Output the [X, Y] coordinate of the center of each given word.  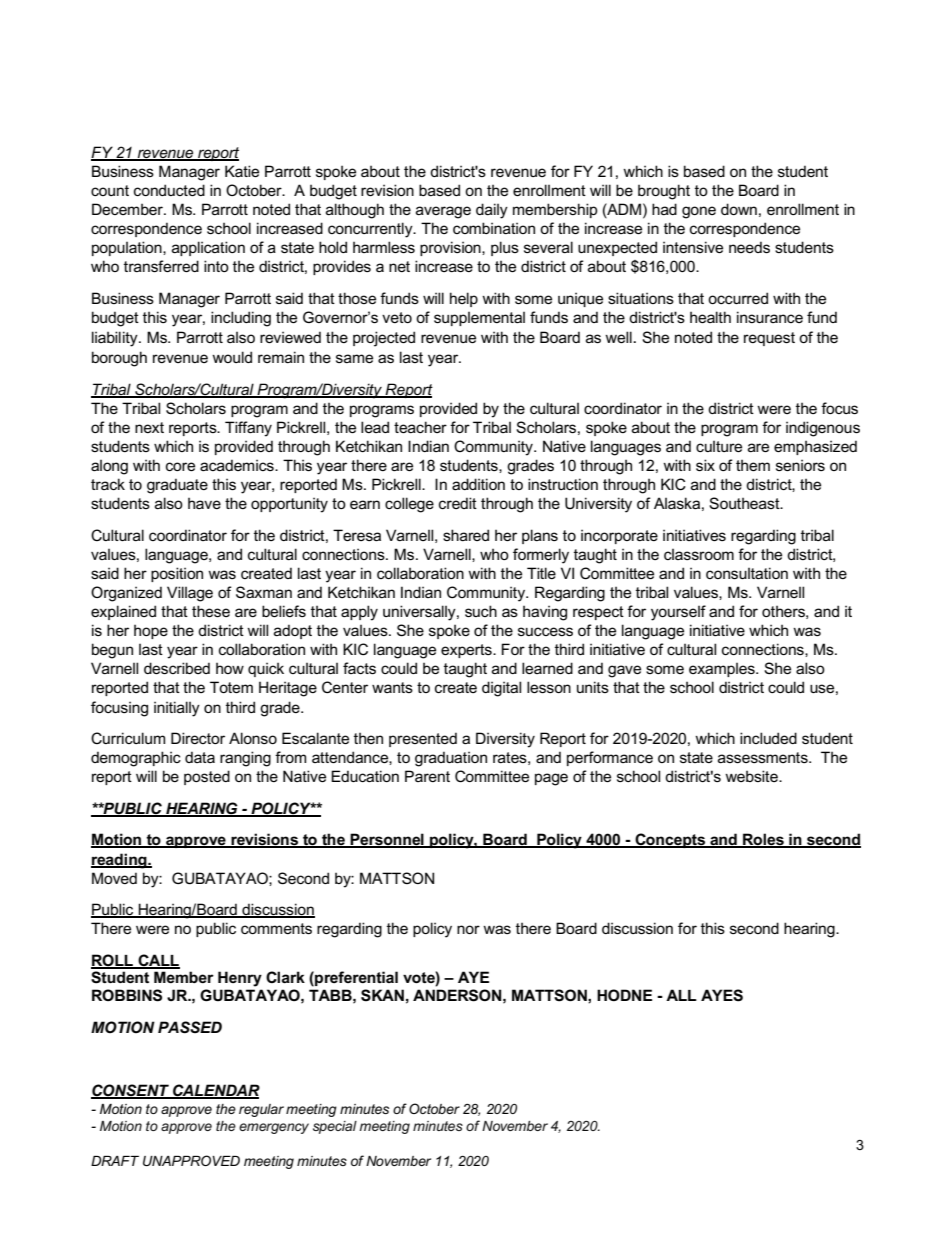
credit [458, 503]
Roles [763, 840]
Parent [427, 776]
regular [261, 1110]
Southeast [745, 503]
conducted [169, 190]
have [204, 503]
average [443, 212]
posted [207, 777]
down [739, 209]
